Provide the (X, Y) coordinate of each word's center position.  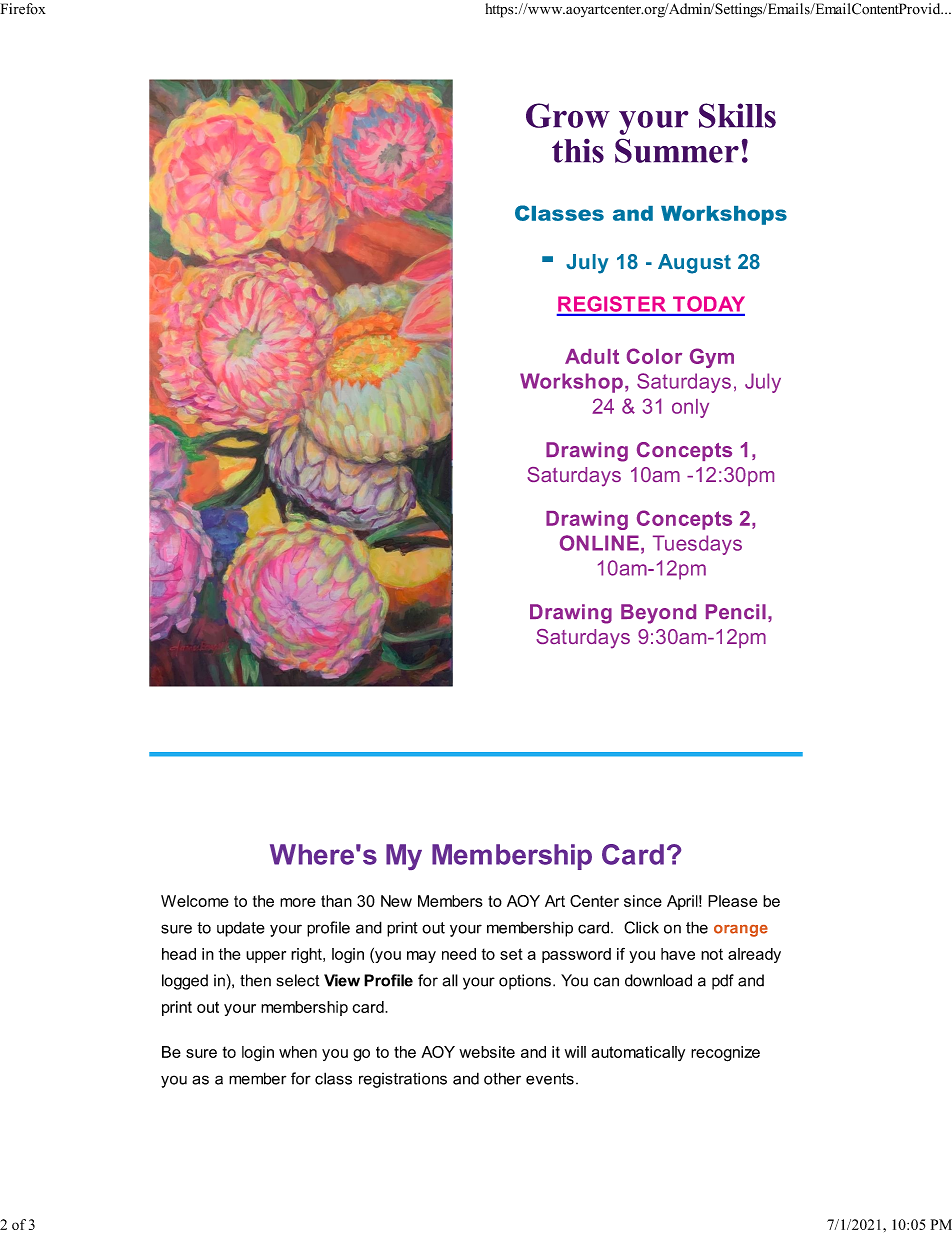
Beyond (658, 614)
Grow (568, 115)
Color (654, 356)
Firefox (23, 9)
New (396, 901)
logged (185, 982)
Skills (737, 115)
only (690, 408)
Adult (592, 356)
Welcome (195, 901)
